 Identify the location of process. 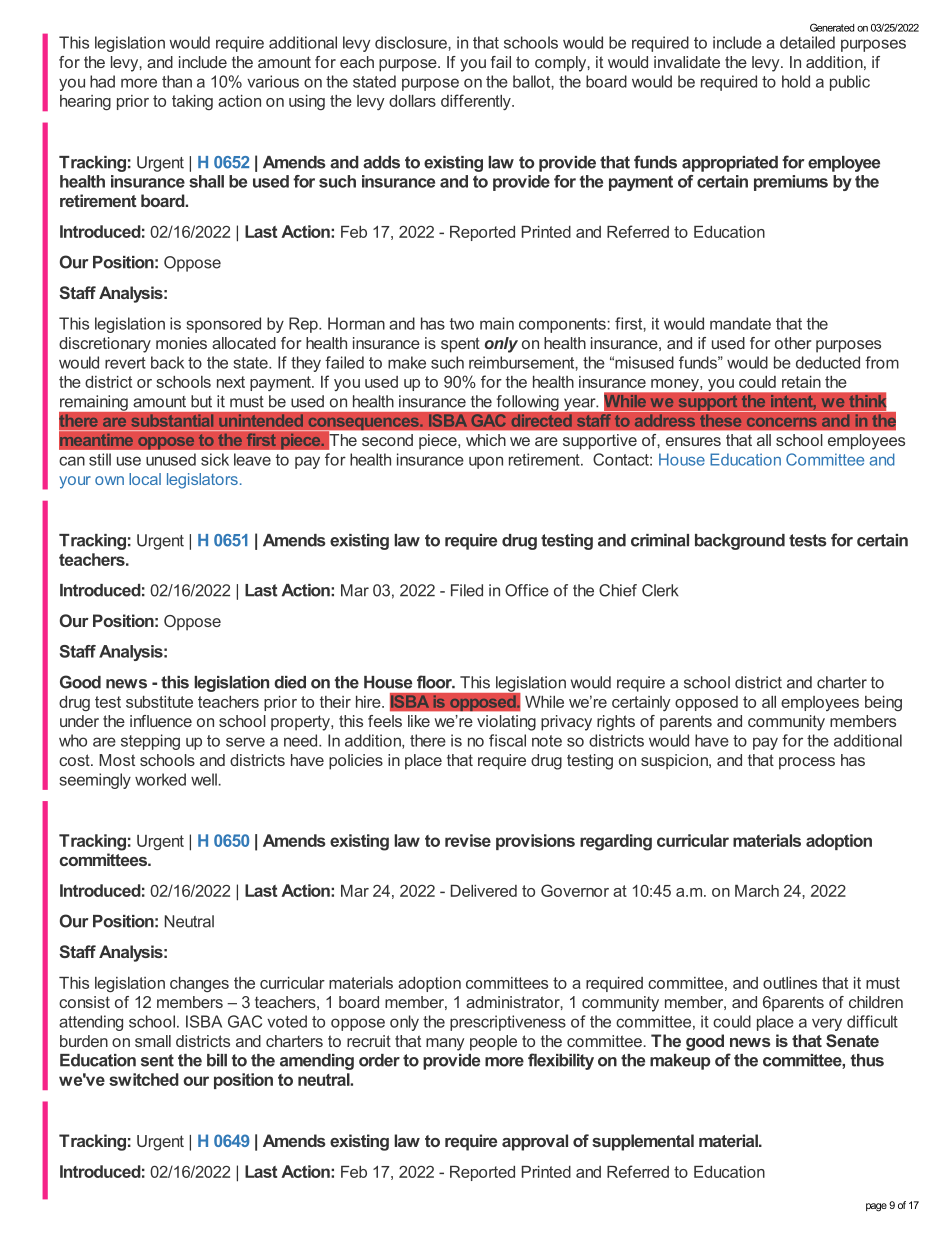
(807, 763).
